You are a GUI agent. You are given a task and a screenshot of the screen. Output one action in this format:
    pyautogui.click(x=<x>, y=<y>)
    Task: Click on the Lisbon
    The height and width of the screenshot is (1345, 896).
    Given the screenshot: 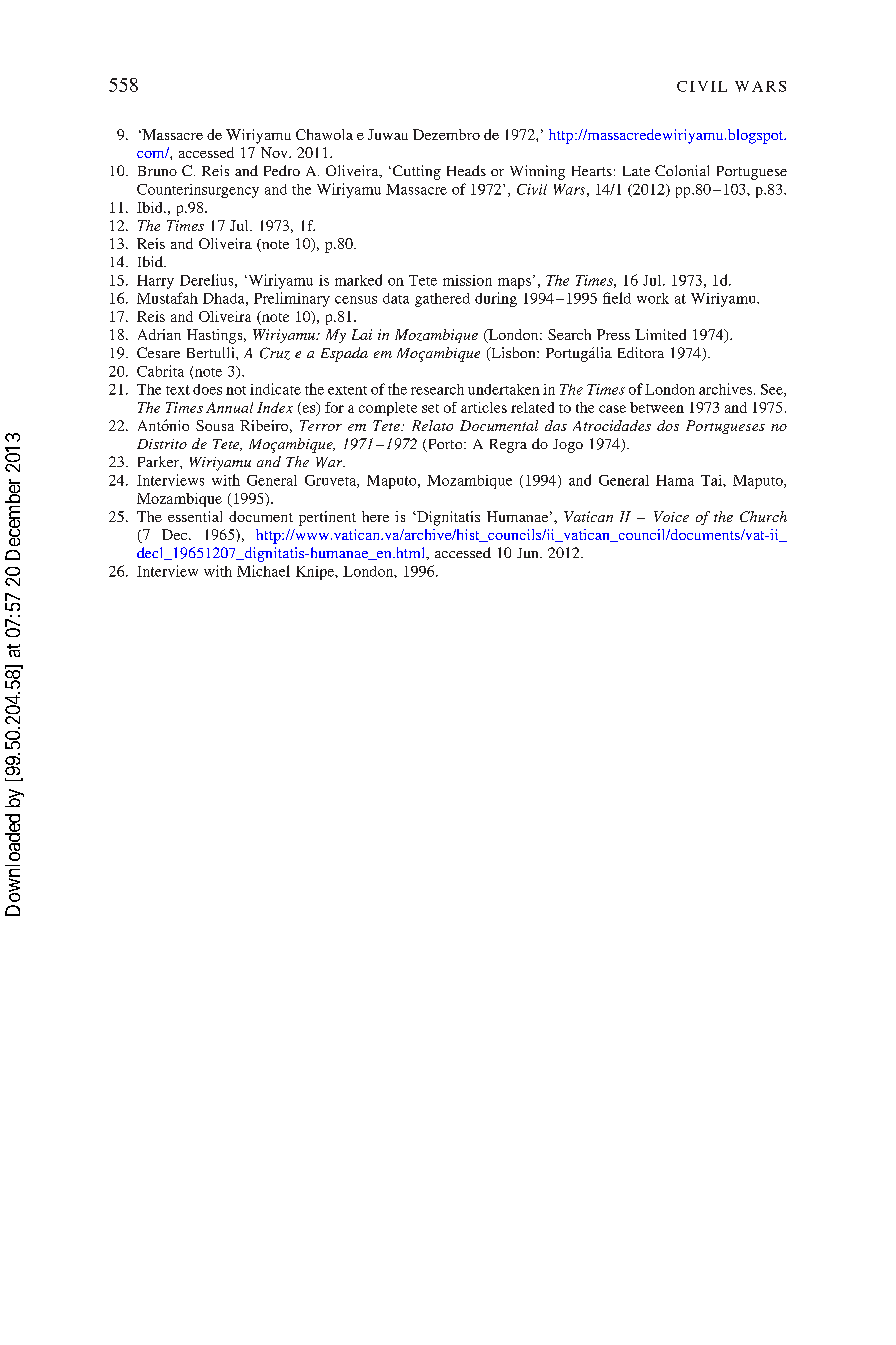 What is the action you would take?
    pyautogui.click(x=513, y=354)
